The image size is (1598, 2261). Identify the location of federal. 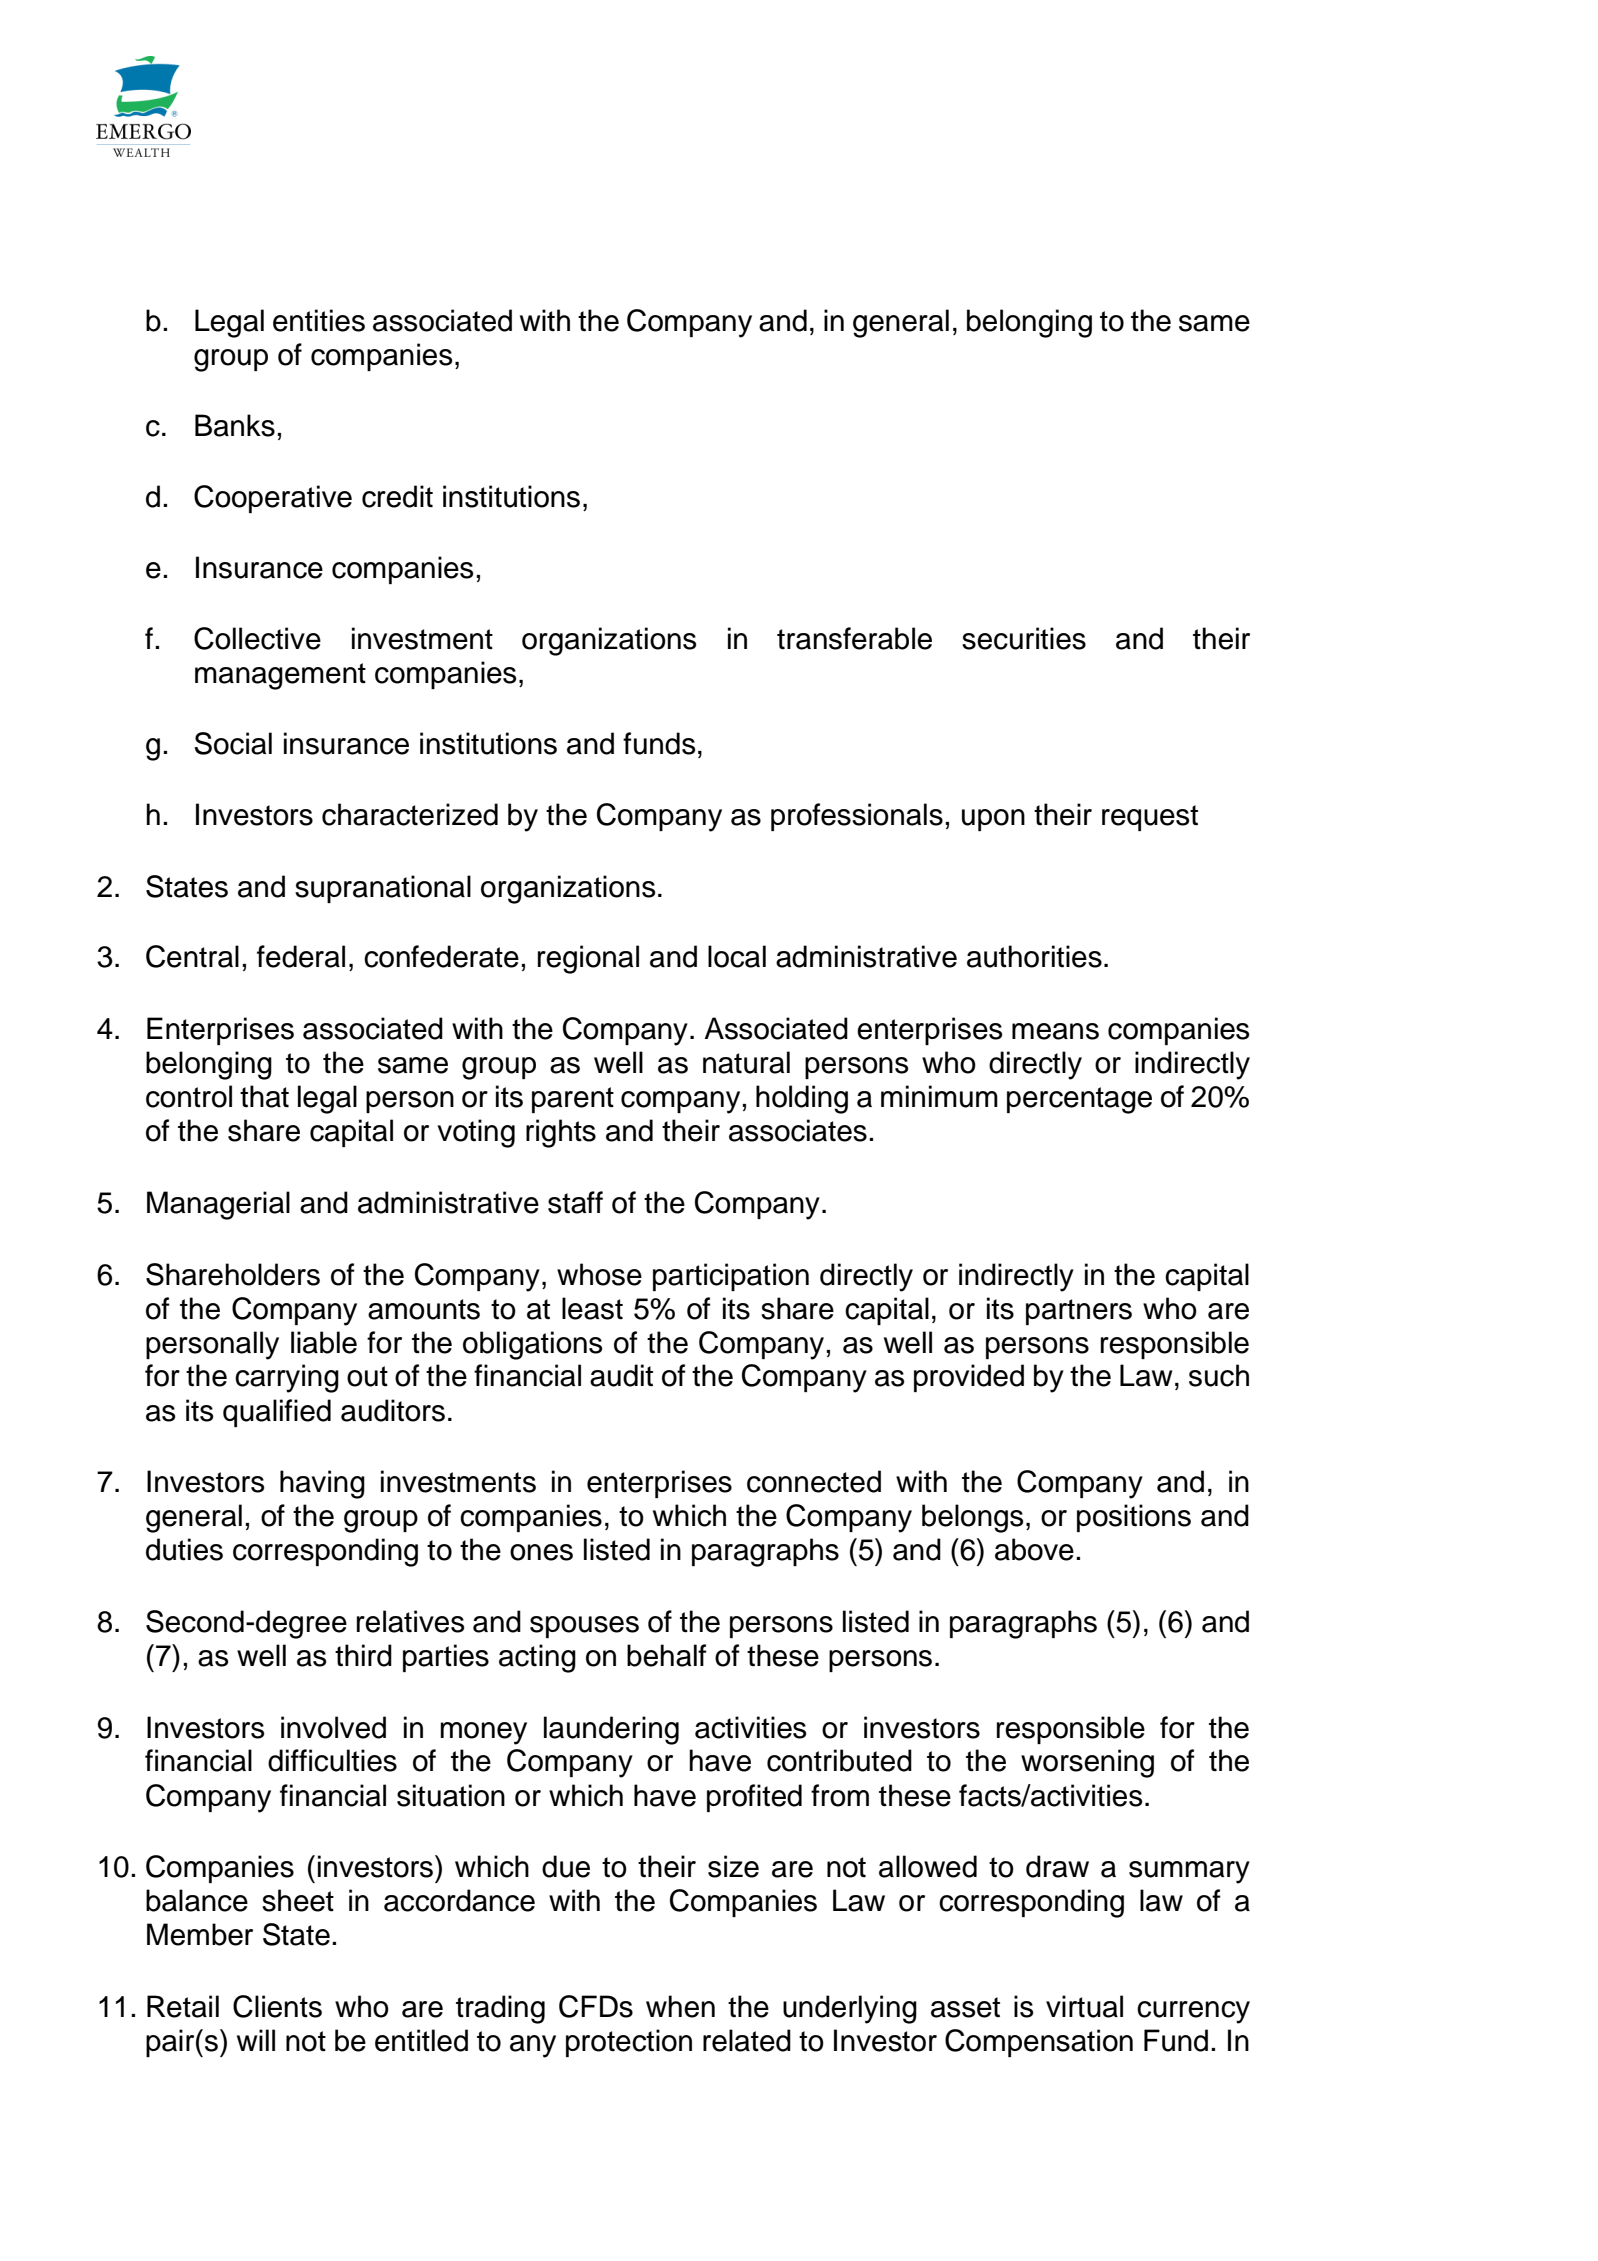
(301, 956).
